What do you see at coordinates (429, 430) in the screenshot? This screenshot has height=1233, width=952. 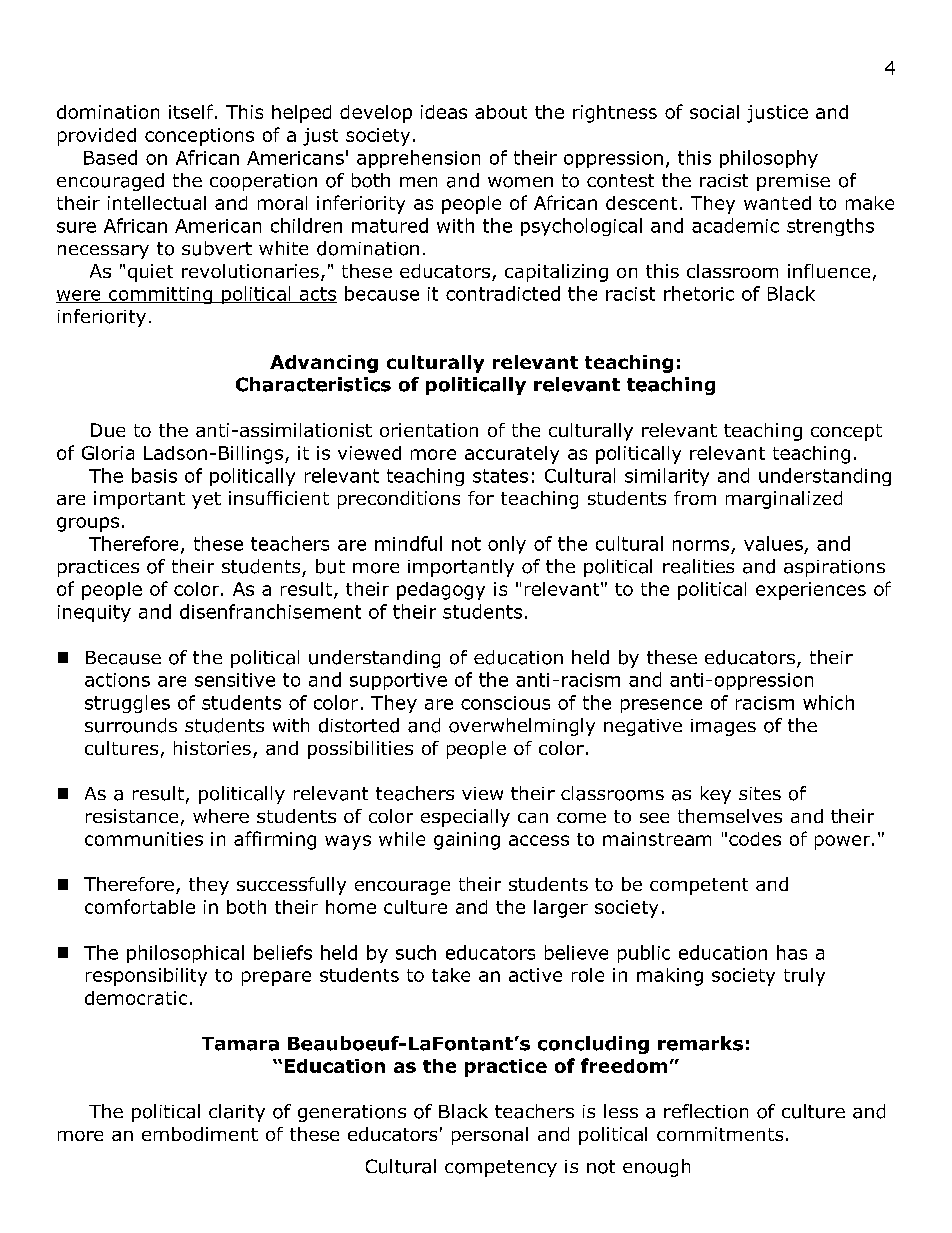 I see `orientation` at bounding box center [429, 430].
